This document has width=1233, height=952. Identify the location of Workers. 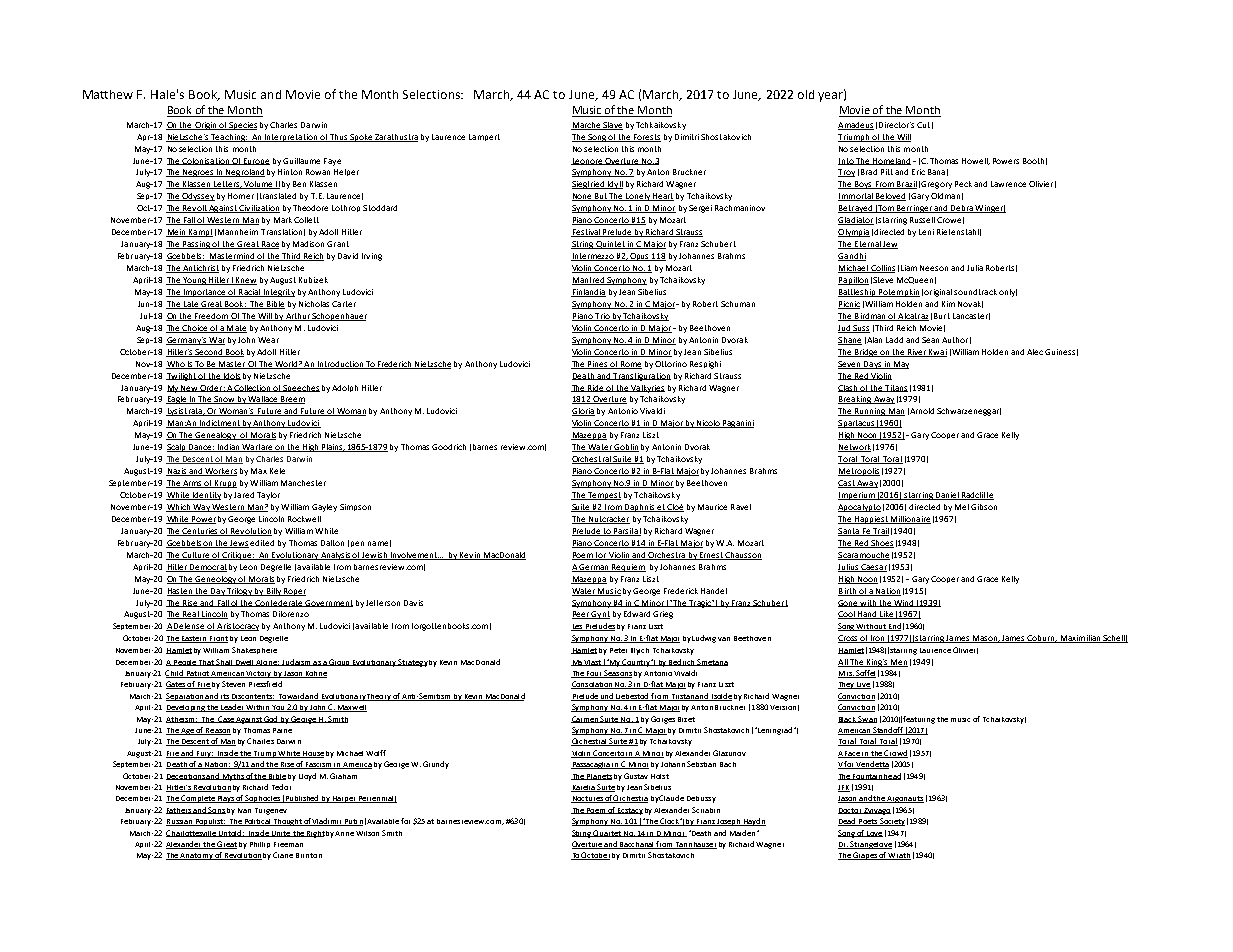
(220, 472).
